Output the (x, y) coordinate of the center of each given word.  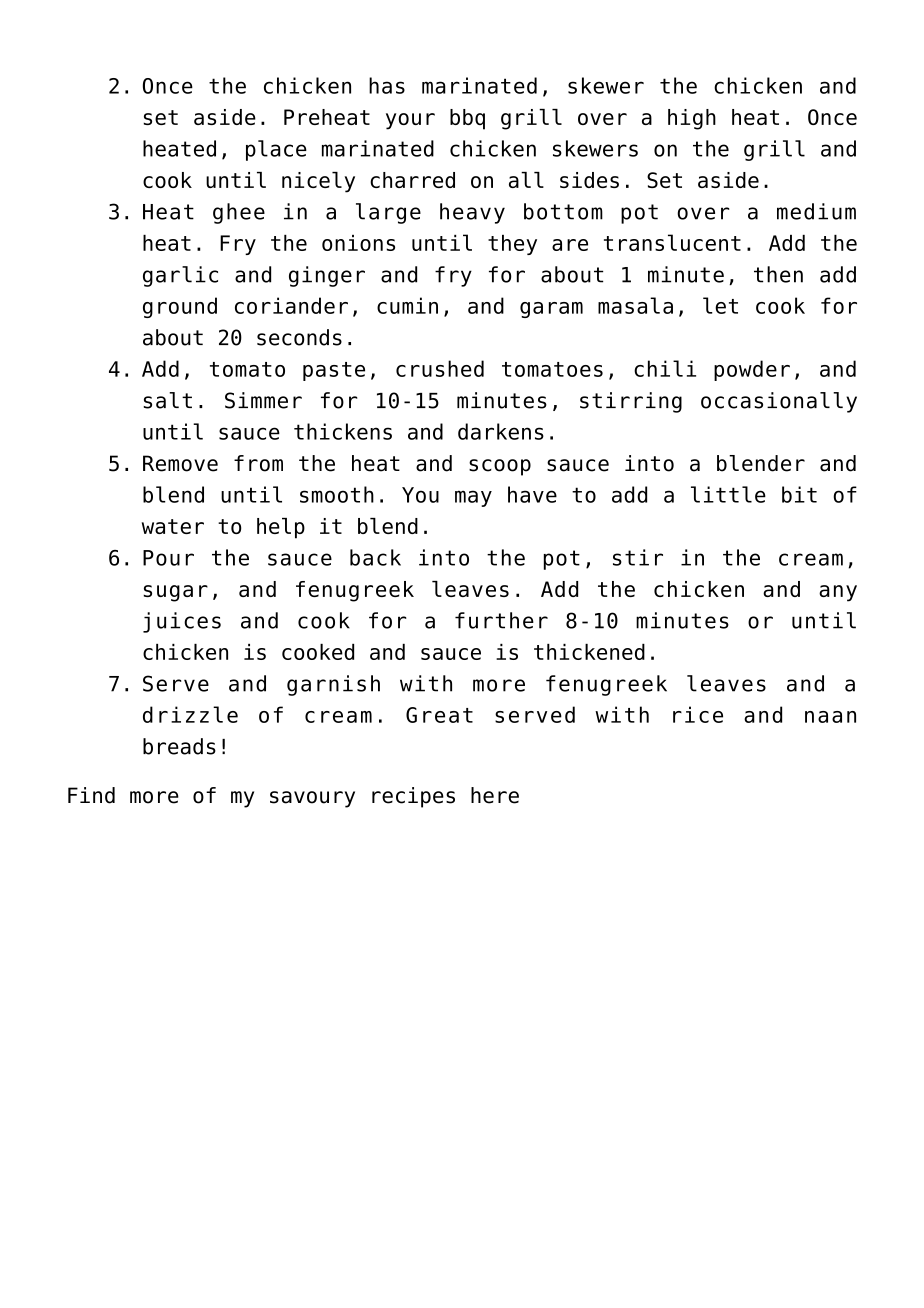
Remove (180, 463)
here (495, 795)
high (692, 119)
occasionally (779, 402)
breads (179, 746)
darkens (501, 431)
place (276, 150)
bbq (467, 119)
